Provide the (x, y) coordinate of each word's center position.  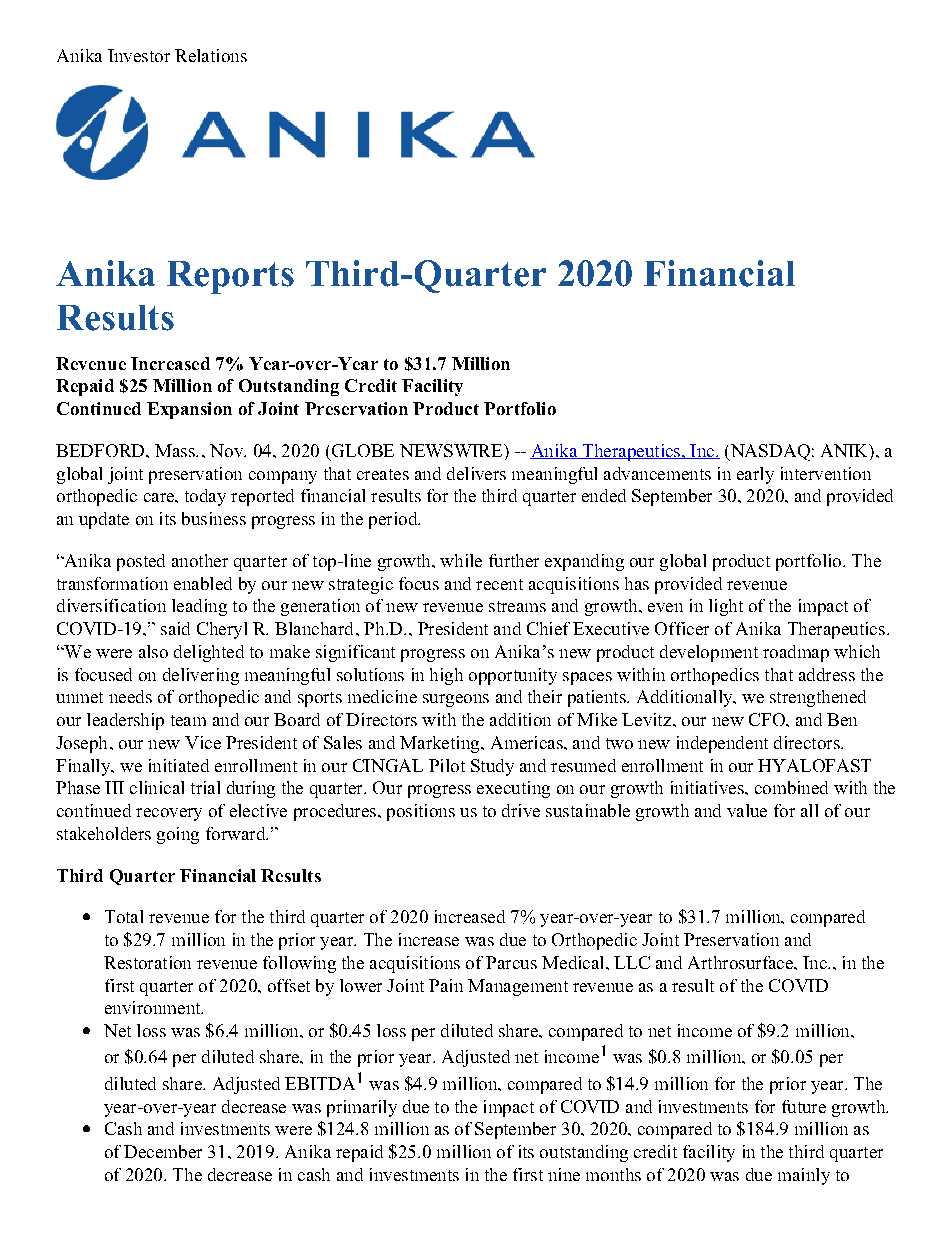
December (163, 1151)
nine (564, 1174)
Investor (139, 55)
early (755, 475)
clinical (157, 787)
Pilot (447, 765)
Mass (176, 450)
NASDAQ (769, 452)
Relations (211, 55)
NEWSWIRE (452, 450)
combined (791, 787)
